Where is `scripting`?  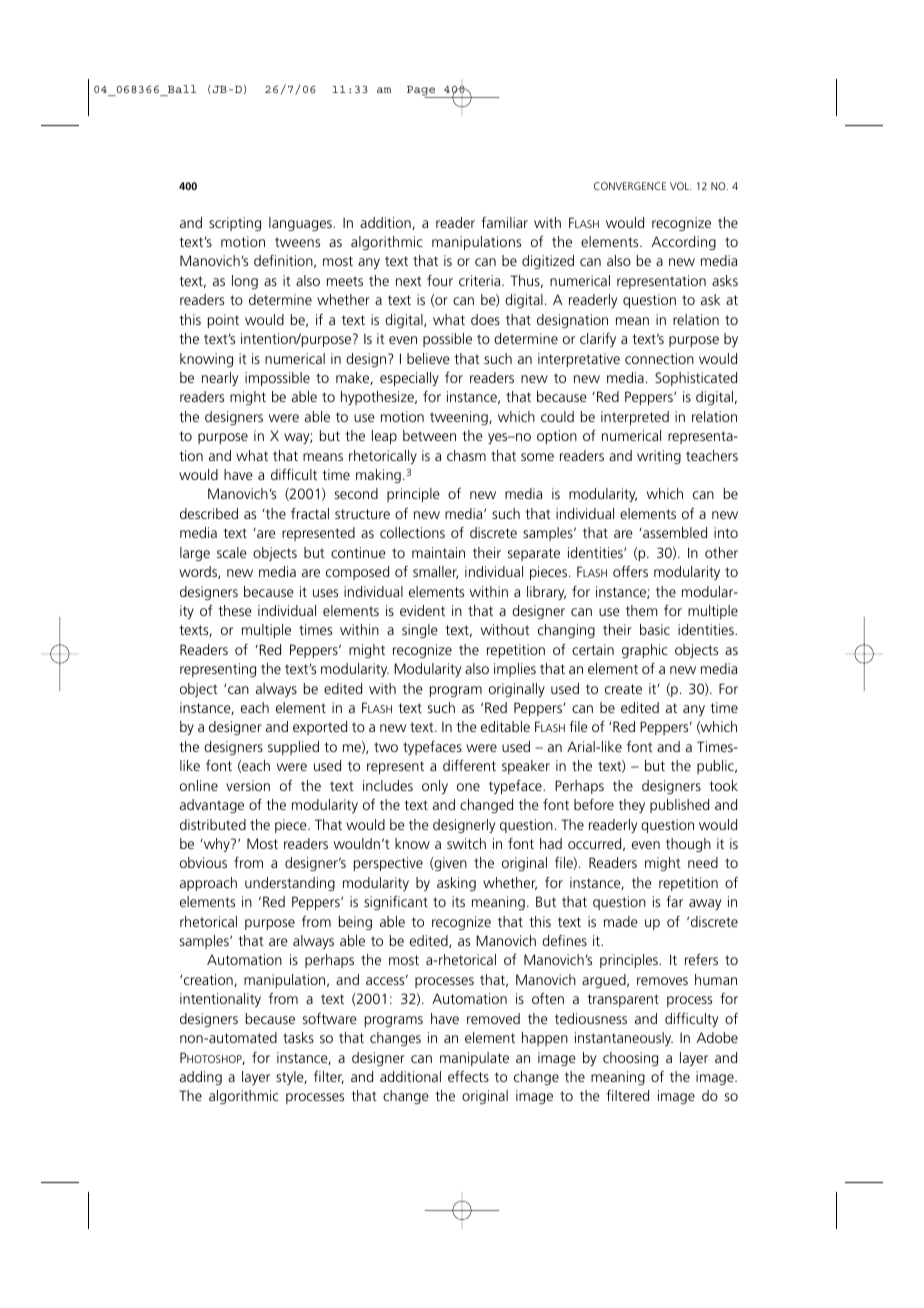 scripting is located at coordinates (235, 224).
